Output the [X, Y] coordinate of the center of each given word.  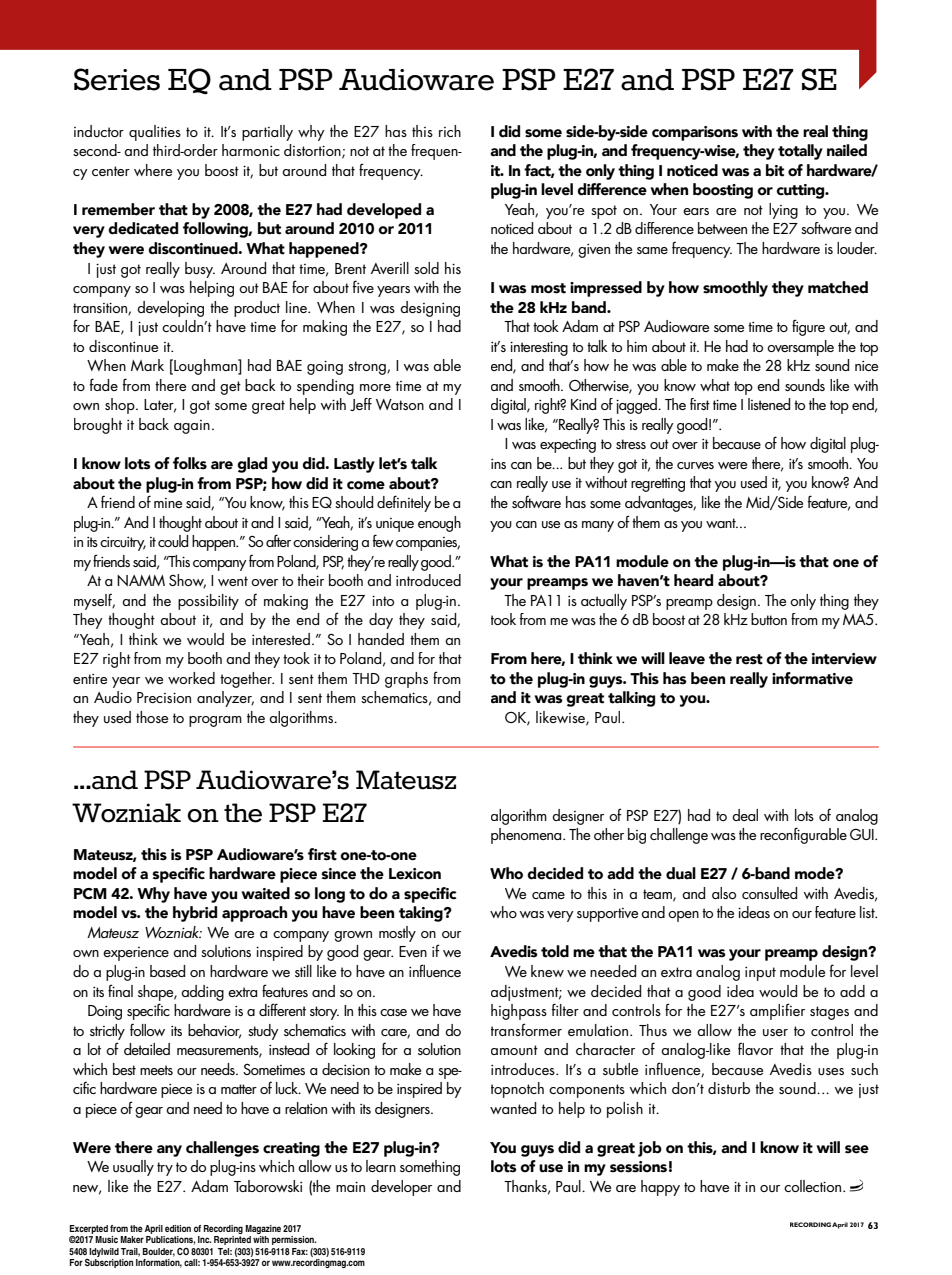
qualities [155, 133]
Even [413, 951]
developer [401, 1188]
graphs [406, 680]
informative [812, 678]
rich [450, 131]
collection [814, 1186]
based [167, 971]
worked [191, 678]
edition [178, 1228]
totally [800, 152]
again [192, 427]
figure [808, 327]
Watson [400, 404]
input [760, 974]
